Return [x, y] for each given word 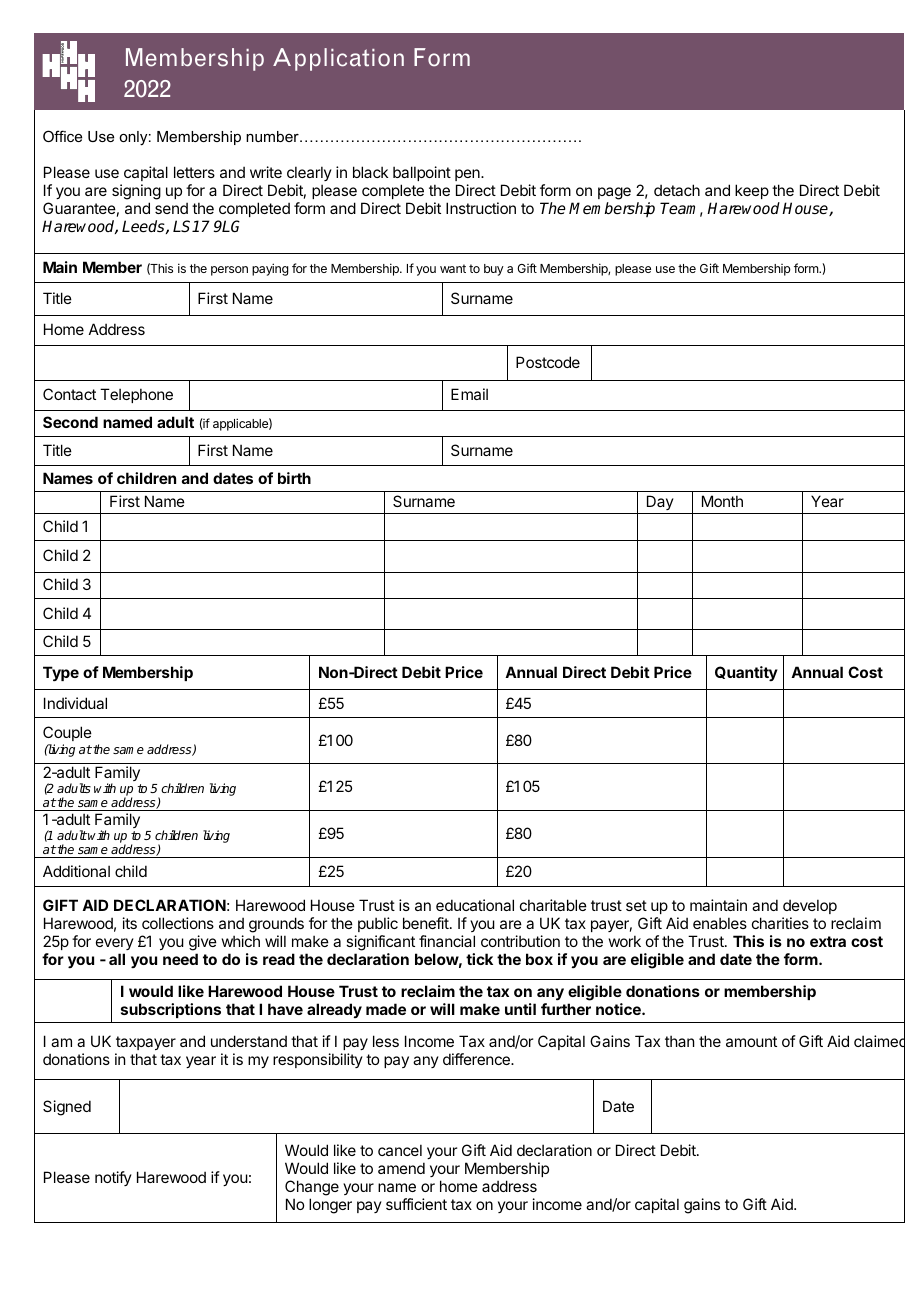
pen [468, 175]
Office [62, 136]
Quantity [746, 673]
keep [752, 191]
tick [479, 959]
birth [294, 478]
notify [113, 1178]
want [453, 268]
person [229, 271]
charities [780, 923]
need [180, 959]
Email [469, 394]
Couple [67, 735]
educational [475, 905]
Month [722, 501]
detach [677, 190]
